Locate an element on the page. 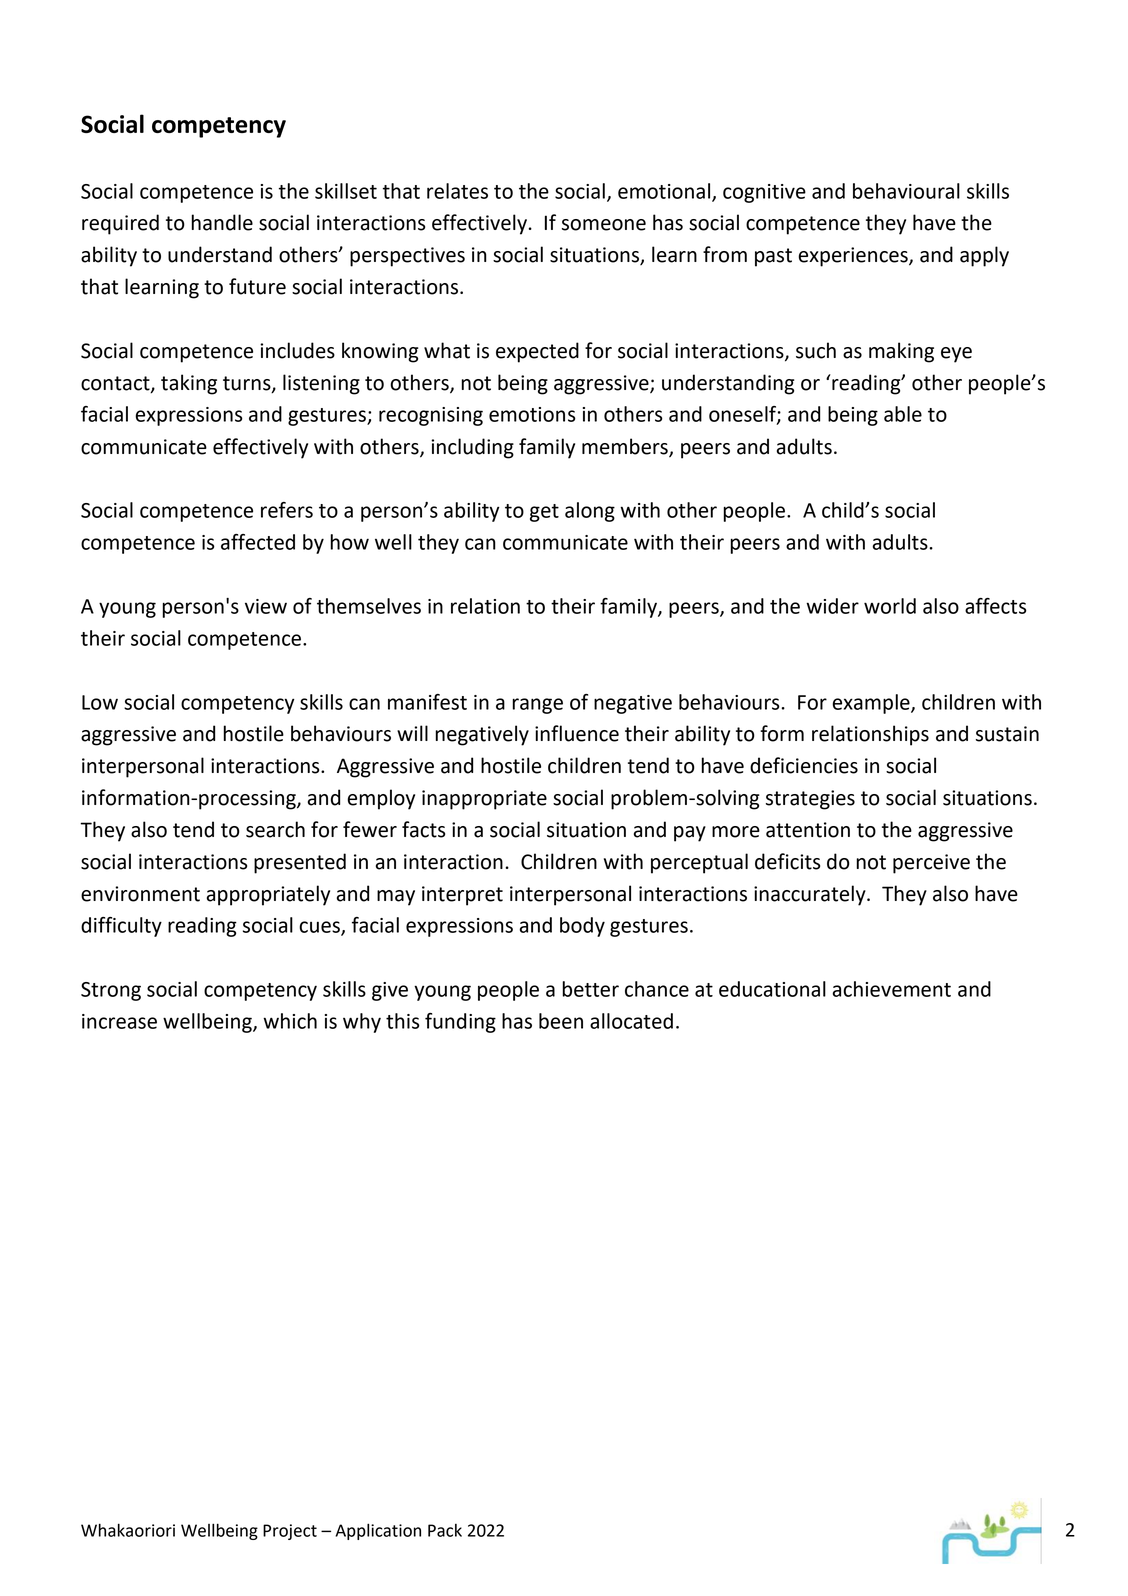 Image resolution: width=1128 pixels, height=1596 pixels. been is located at coordinates (561, 1021).
